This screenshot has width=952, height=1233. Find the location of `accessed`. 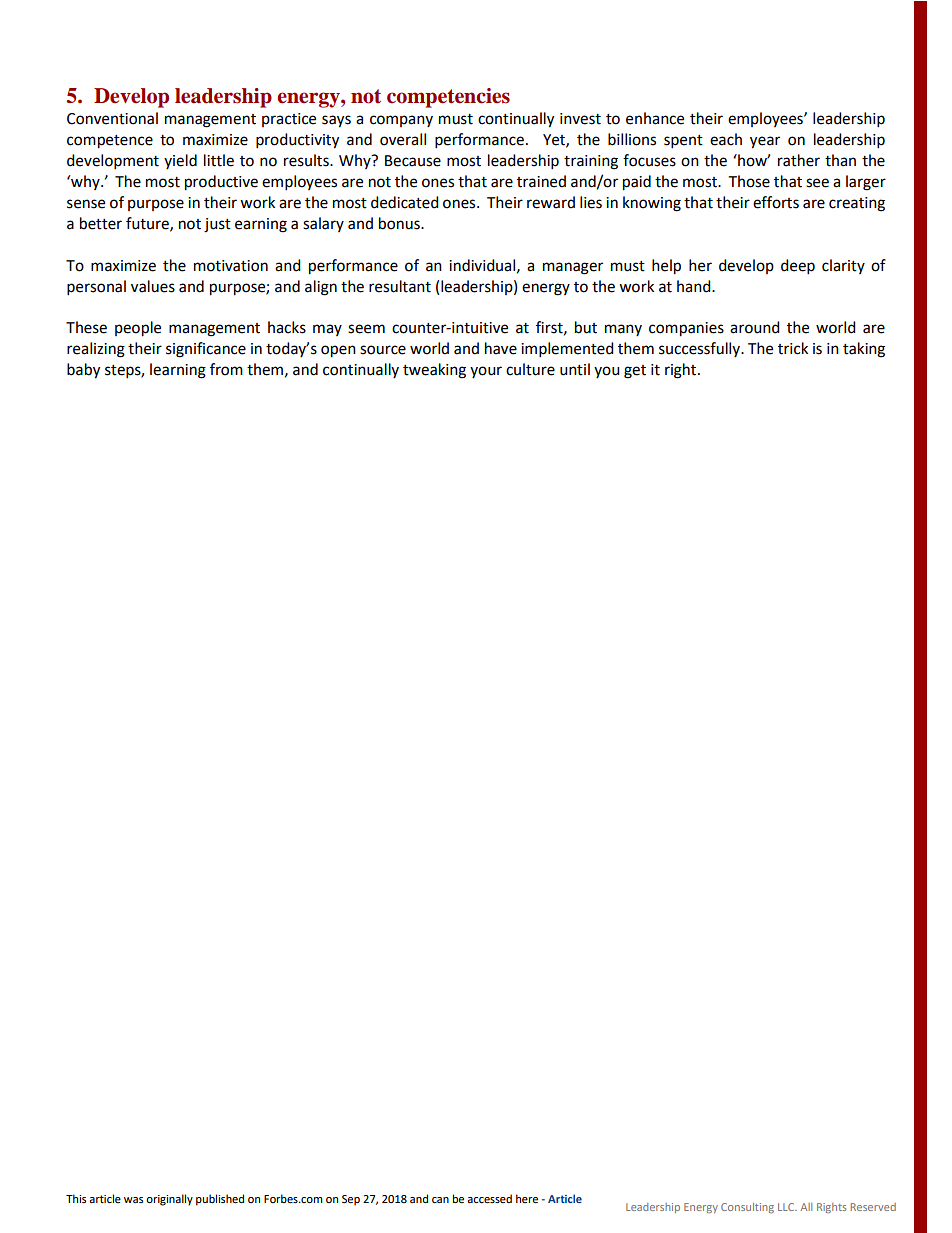

accessed is located at coordinates (489, 1199).
